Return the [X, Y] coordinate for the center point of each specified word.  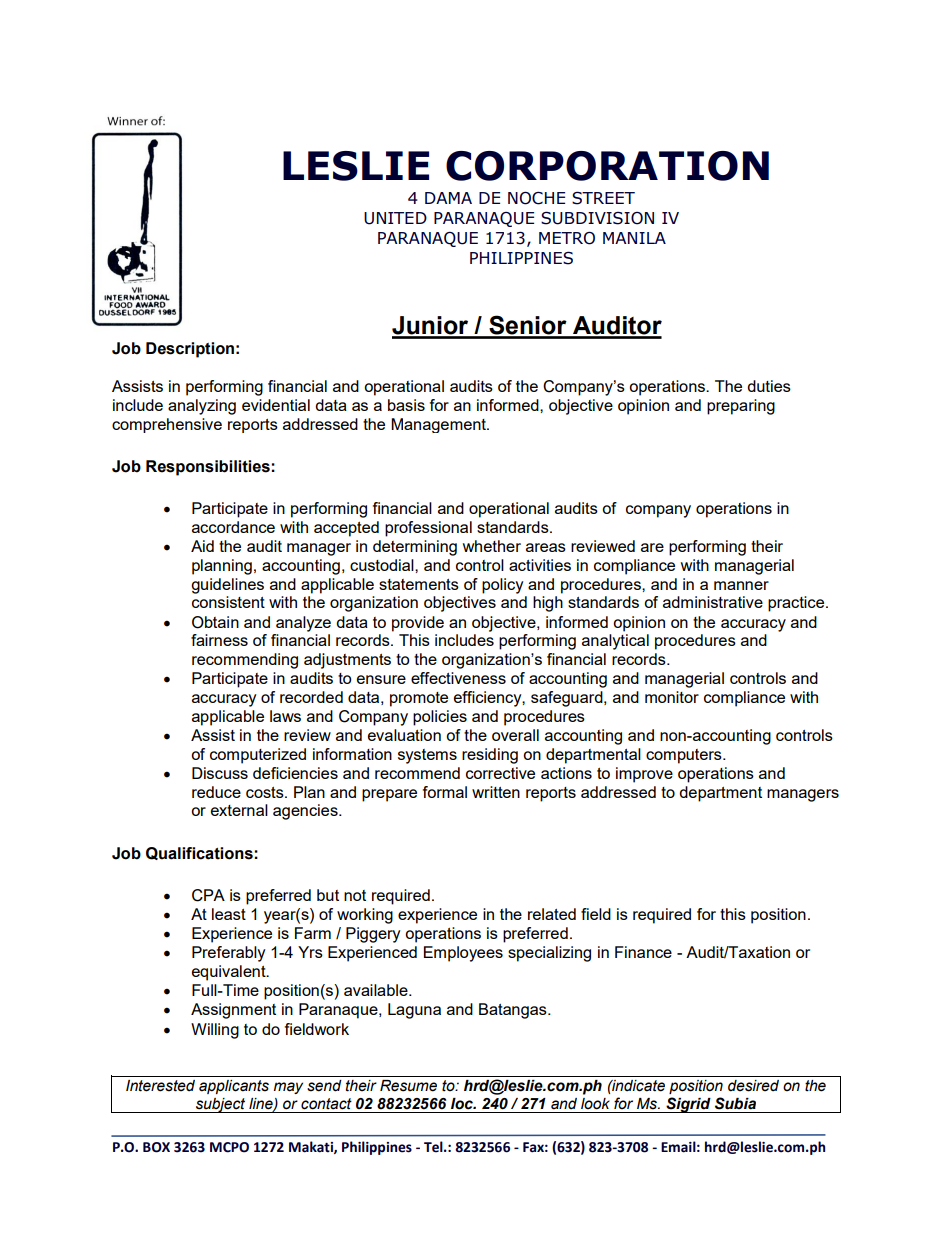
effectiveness [458, 678]
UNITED [395, 218]
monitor [672, 697]
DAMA [448, 198]
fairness [219, 640]
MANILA [634, 238]
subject [221, 1105]
